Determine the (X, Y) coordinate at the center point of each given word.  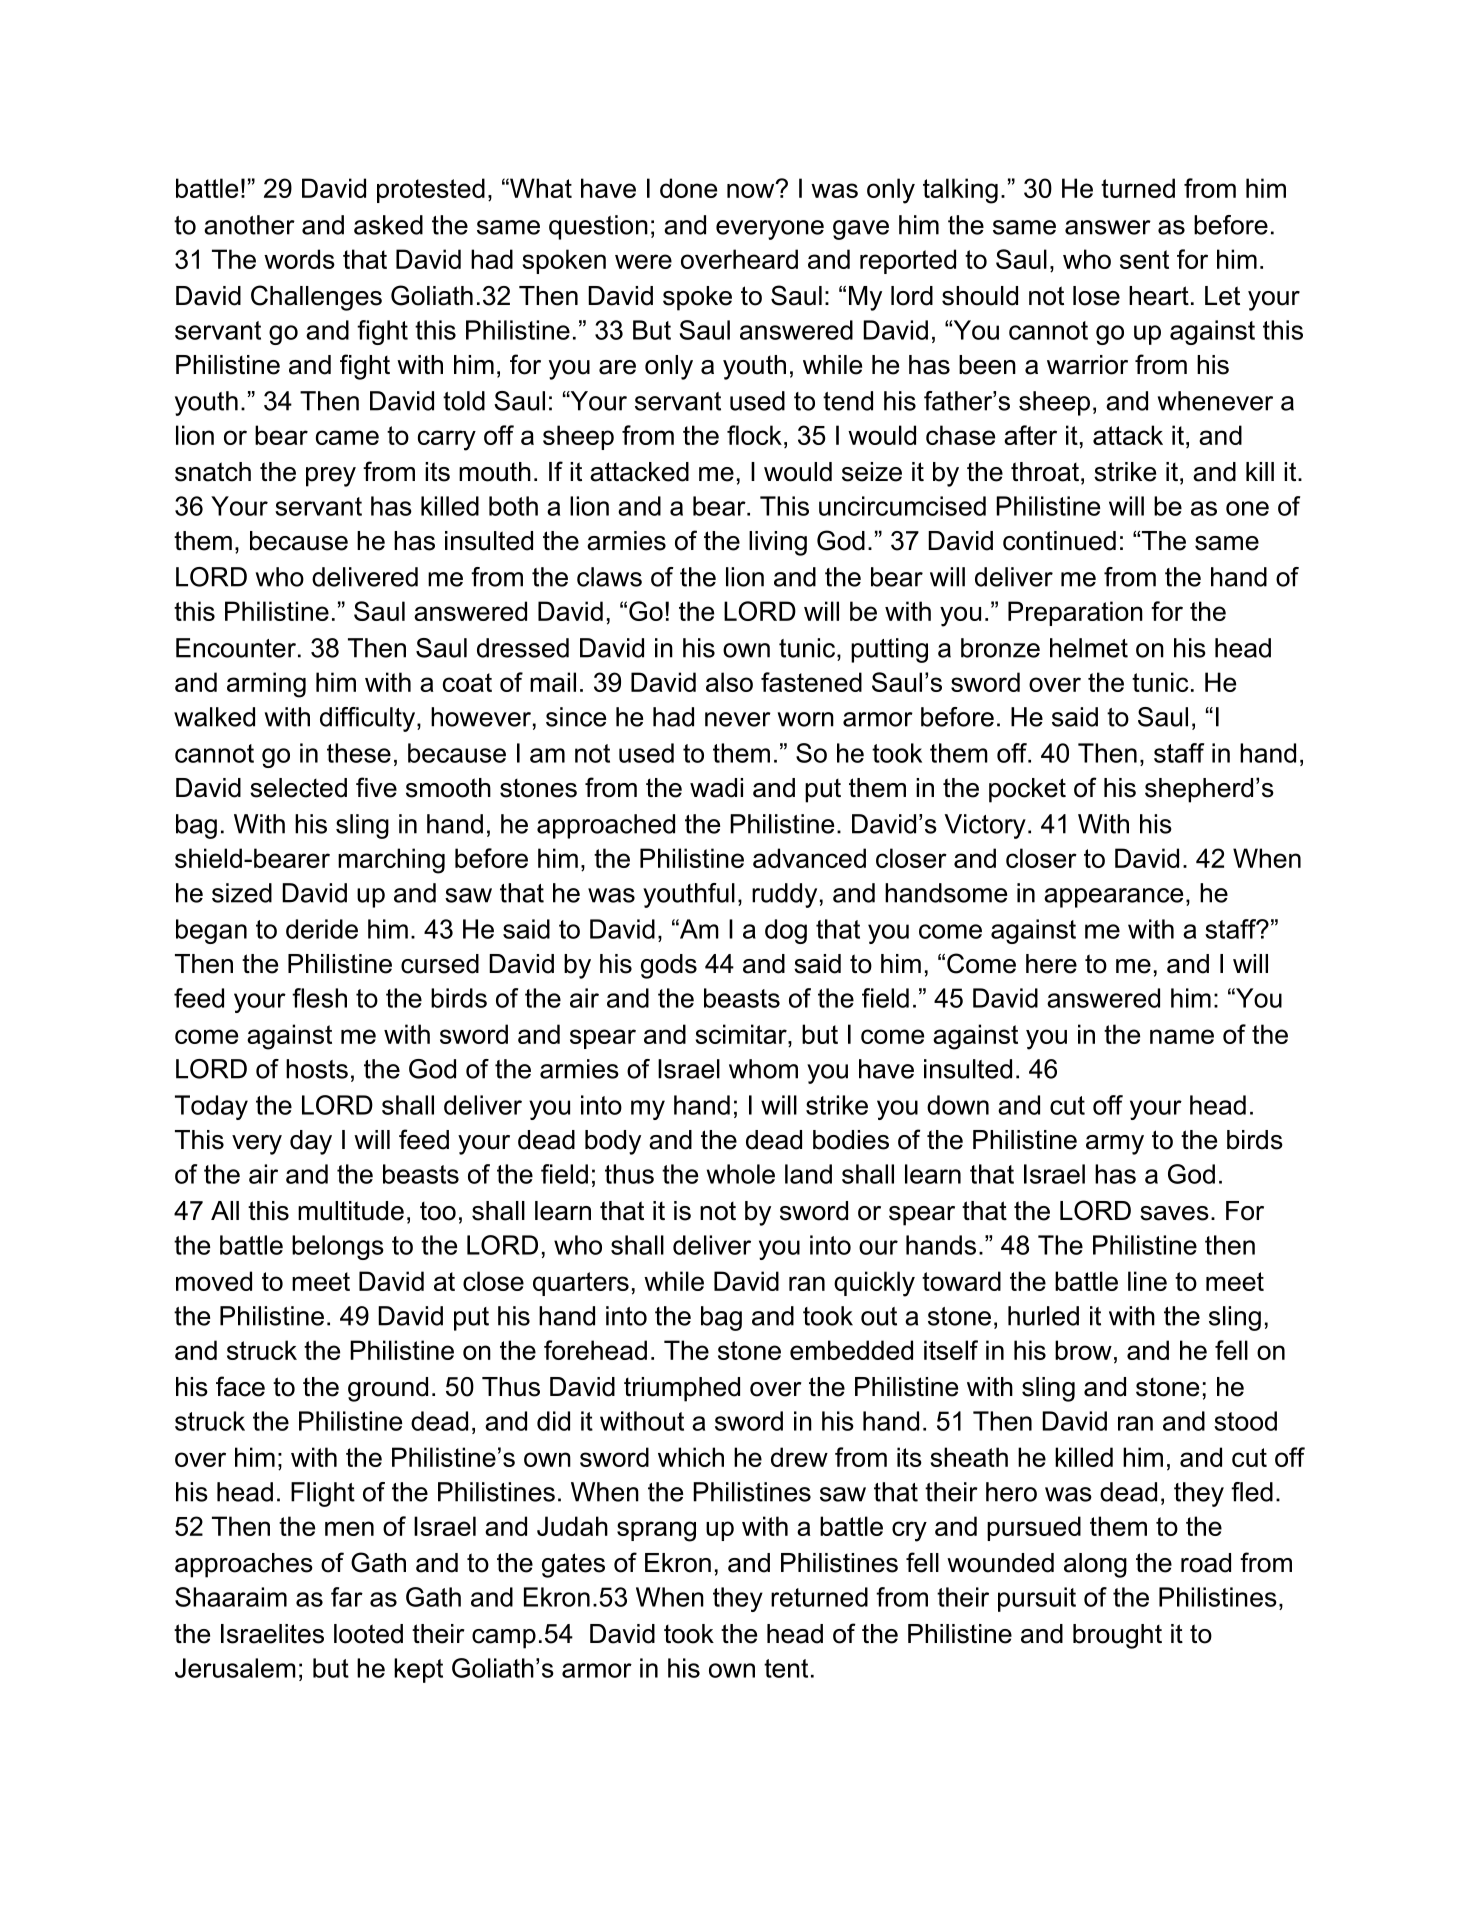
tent (786, 1668)
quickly (874, 1284)
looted (368, 1634)
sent (1144, 259)
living (778, 543)
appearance (1113, 898)
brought (1117, 1636)
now (752, 189)
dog (786, 931)
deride (322, 929)
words (299, 259)
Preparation (1075, 613)
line (1147, 1281)
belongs (338, 1247)
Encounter (236, 648)
